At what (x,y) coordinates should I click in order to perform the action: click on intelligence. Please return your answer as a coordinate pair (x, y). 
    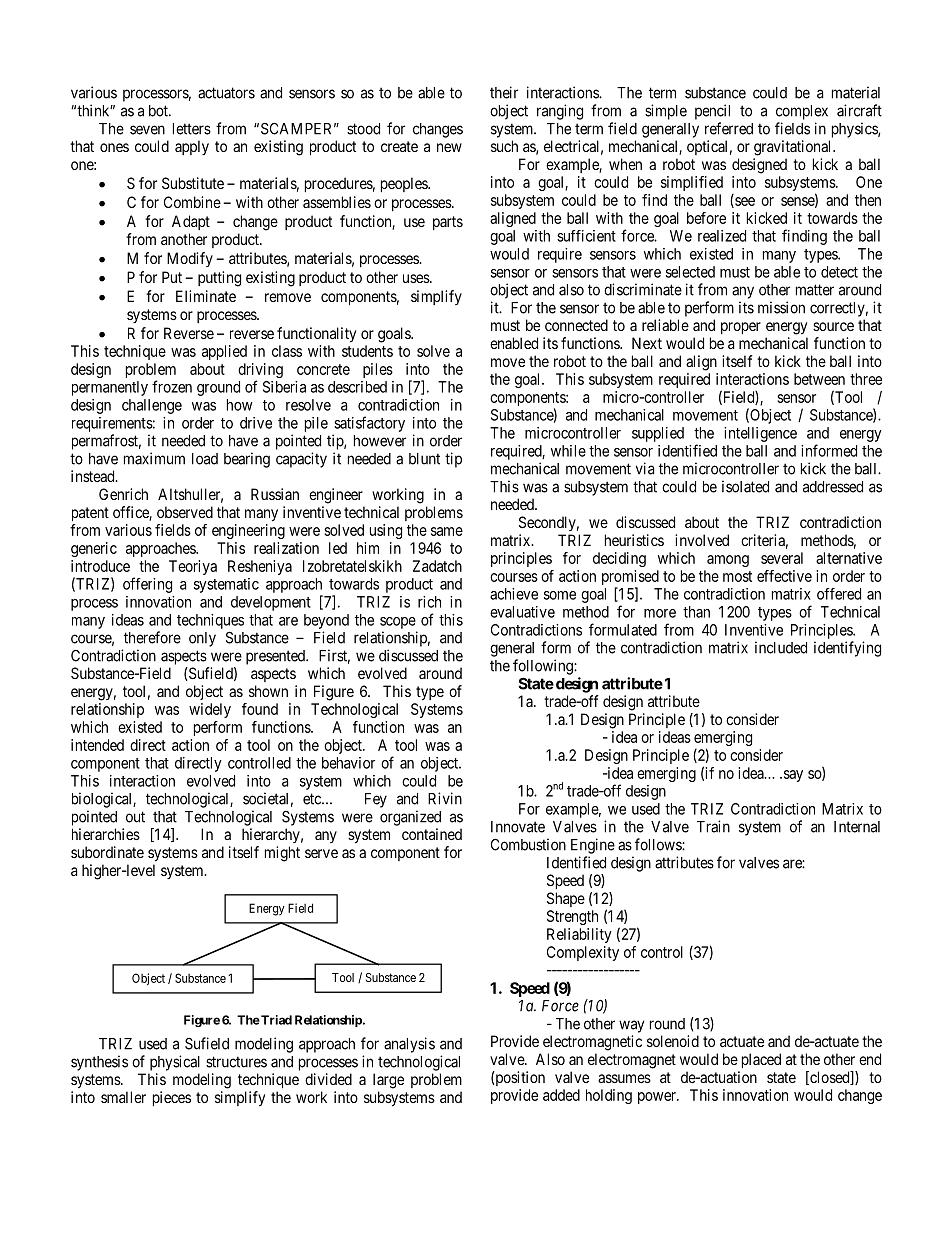
    Looking at the image, I should click on (760, 434).
